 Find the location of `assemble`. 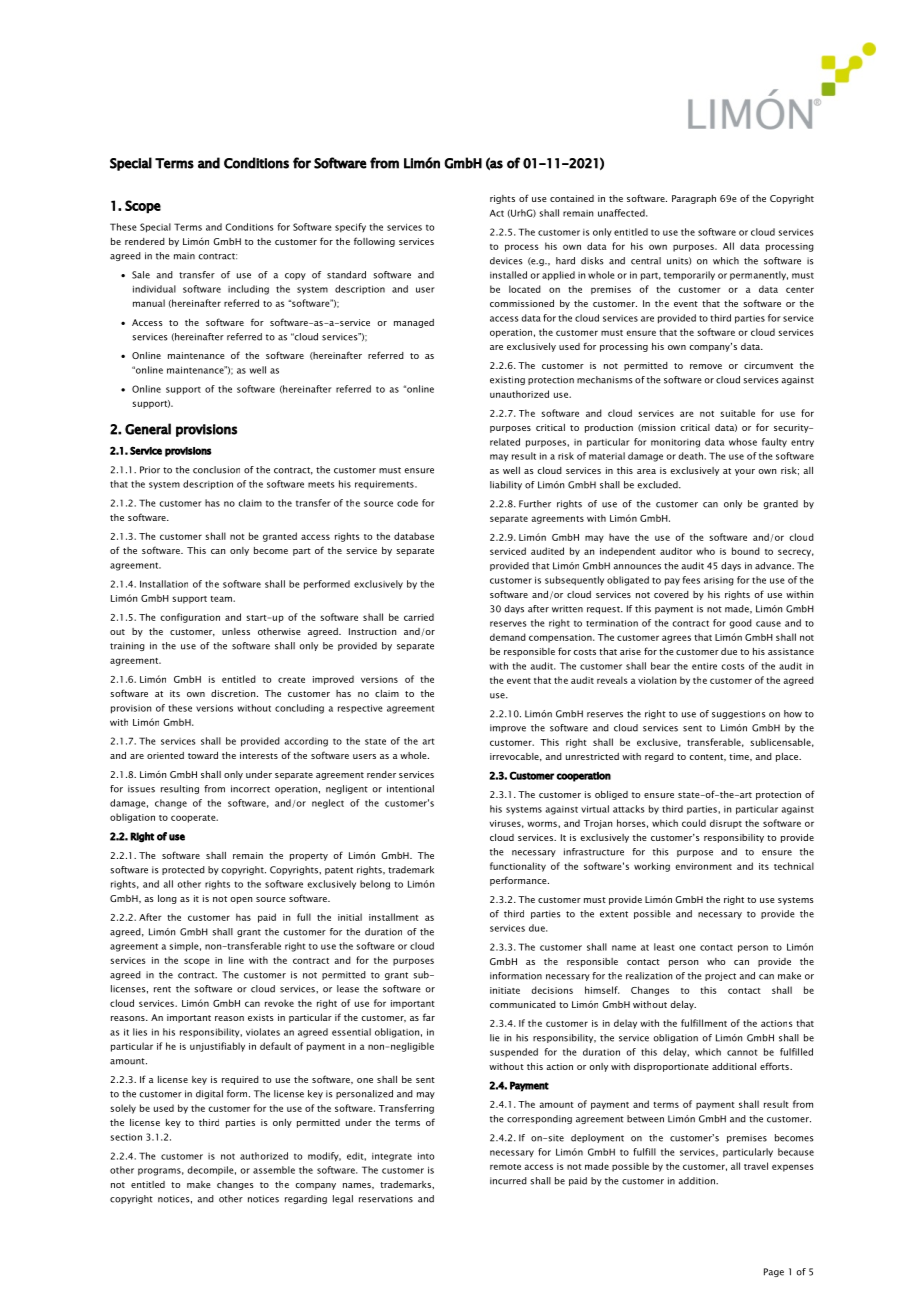

assemble is located at coordinates (274, 1170).
